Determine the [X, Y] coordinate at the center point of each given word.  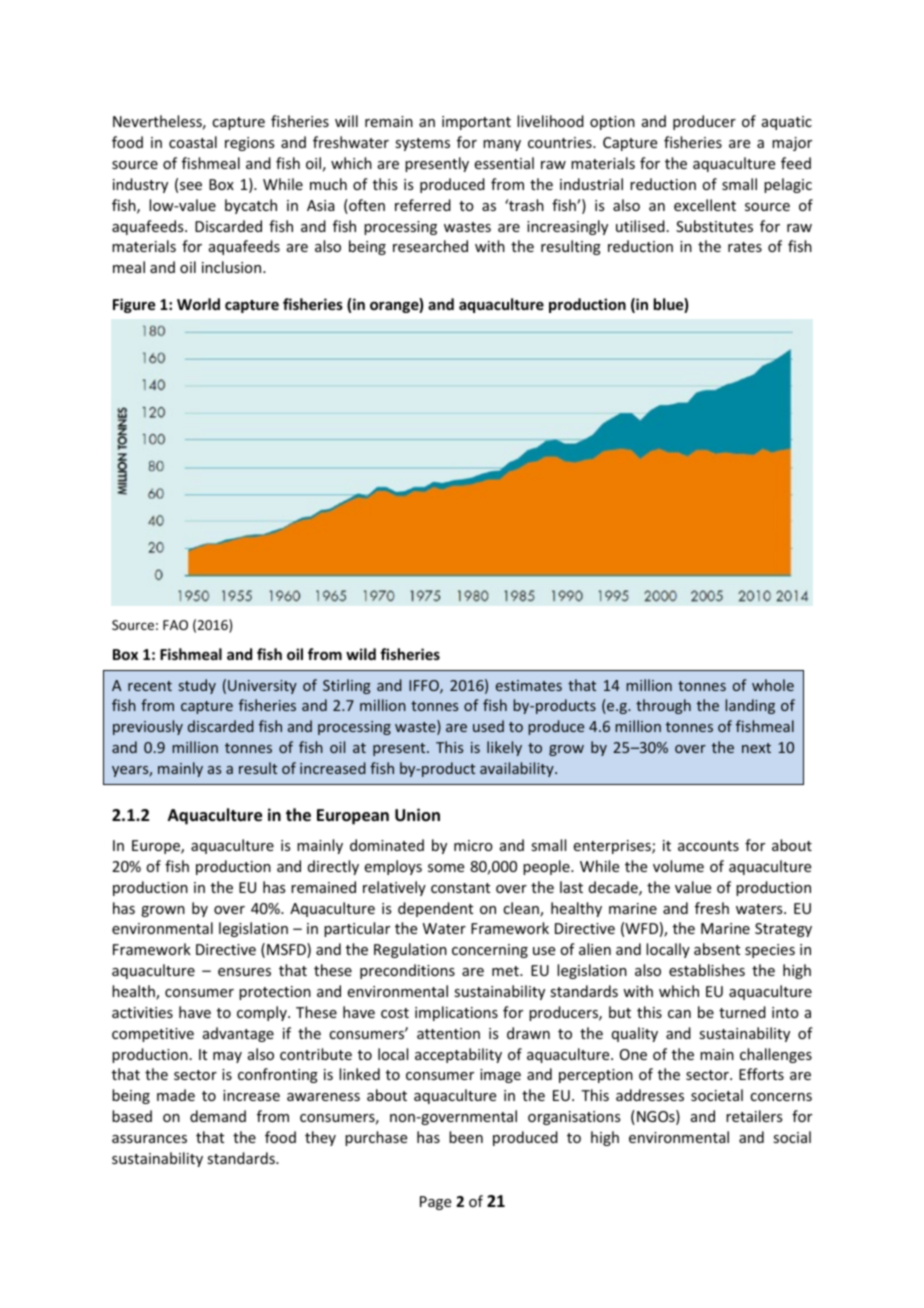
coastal [193, 142]
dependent [435, 909]
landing [750, 706]
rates [745, 247]
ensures [244, 972]
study [197, 686]
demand [218, 1116]
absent [717, 949]
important [476, 123]
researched [430, 246]
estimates [529, 685]
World [198, 304]
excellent [705, 205]
